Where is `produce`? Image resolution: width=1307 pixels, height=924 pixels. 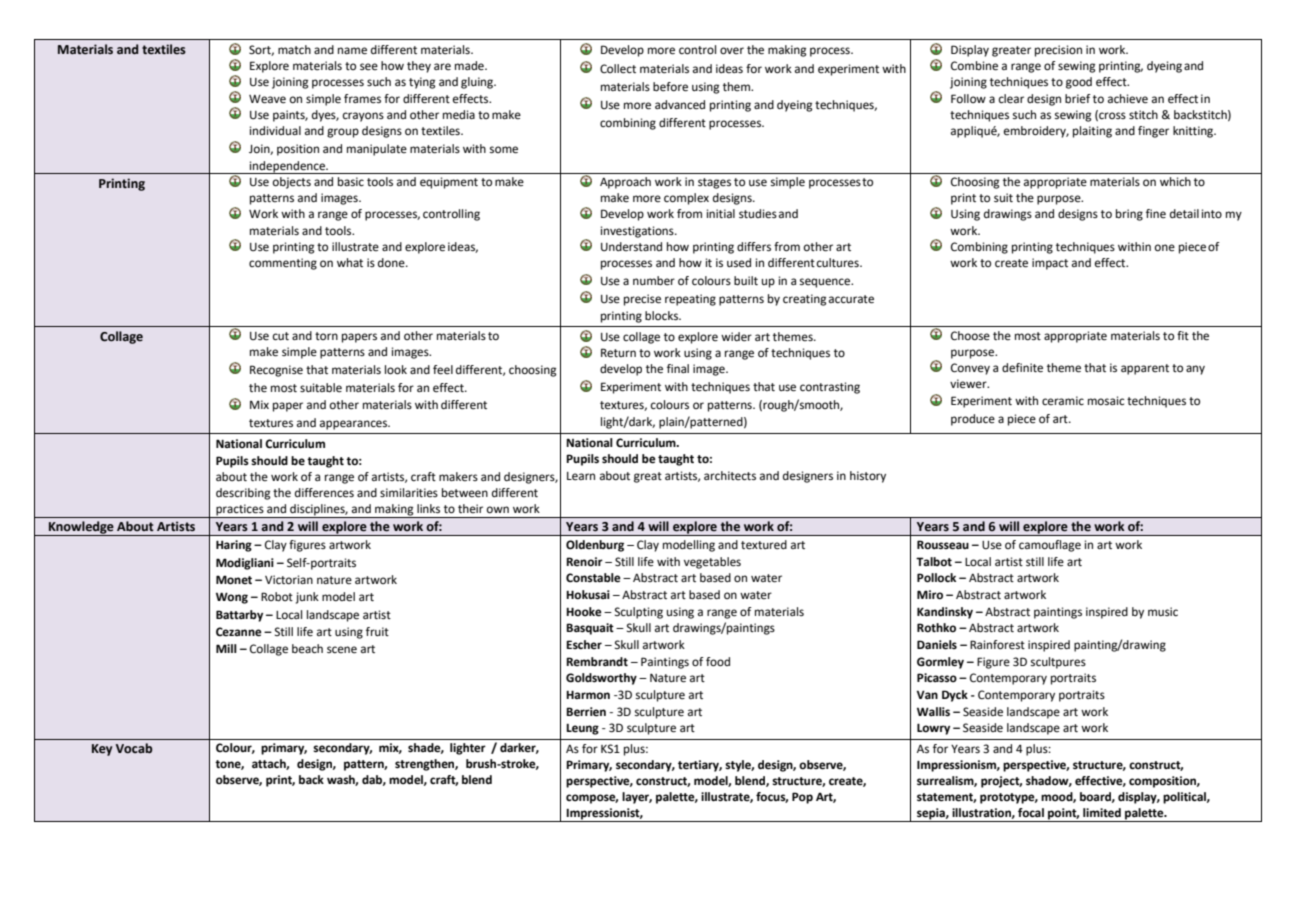
produce is located at coordinates (973, 420).
